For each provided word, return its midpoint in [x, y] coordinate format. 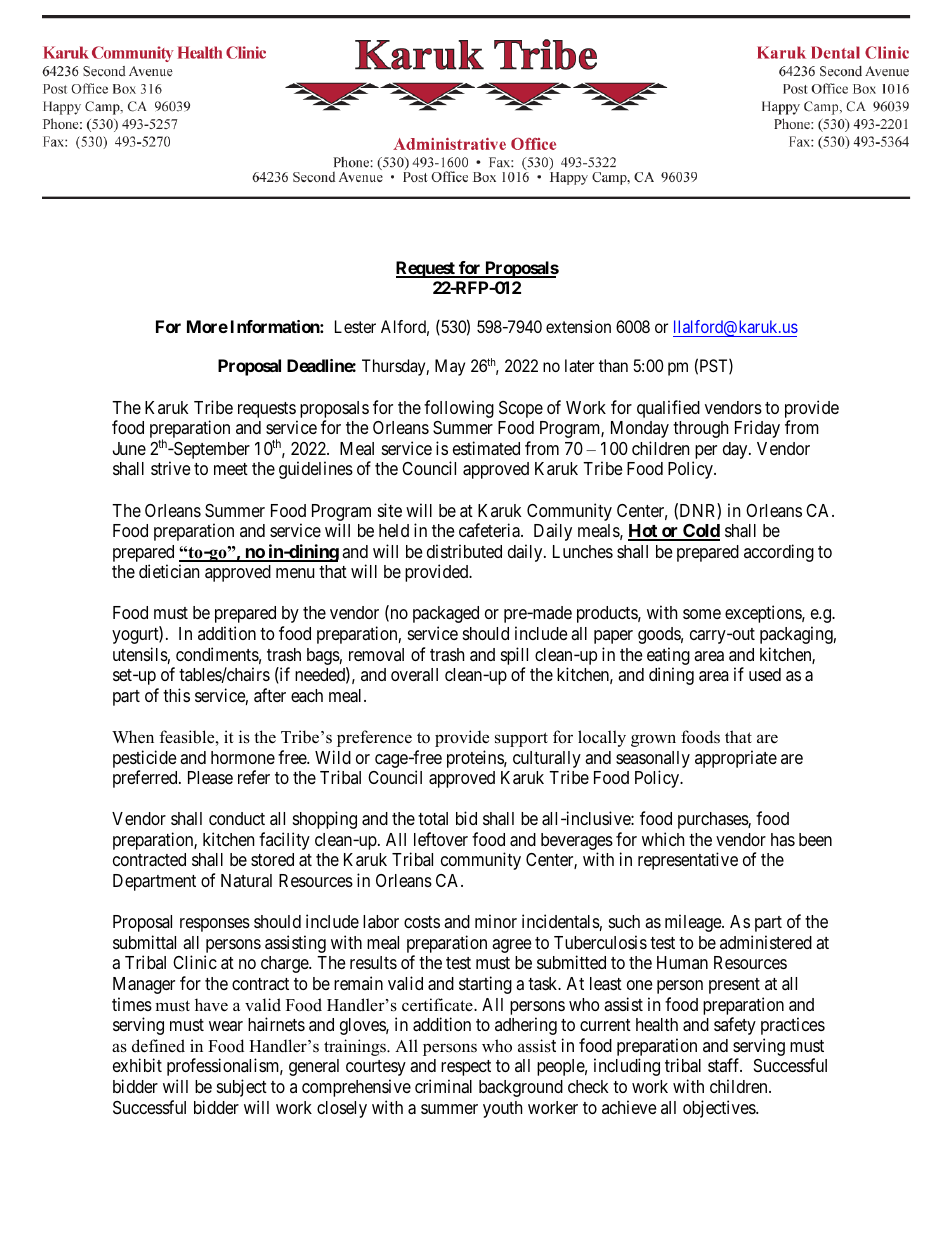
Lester [355, 326]
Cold [700, 532]
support [521, 739]
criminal [443, 1086]
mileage [694, 923]
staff [725, 1065]
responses [215, 925]
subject [242, 1088]
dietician [169, 571]
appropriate [736, 759]
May [450, 367]
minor [496, 921]
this [176, 695]
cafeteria [490, 530]
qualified [668, 409]
